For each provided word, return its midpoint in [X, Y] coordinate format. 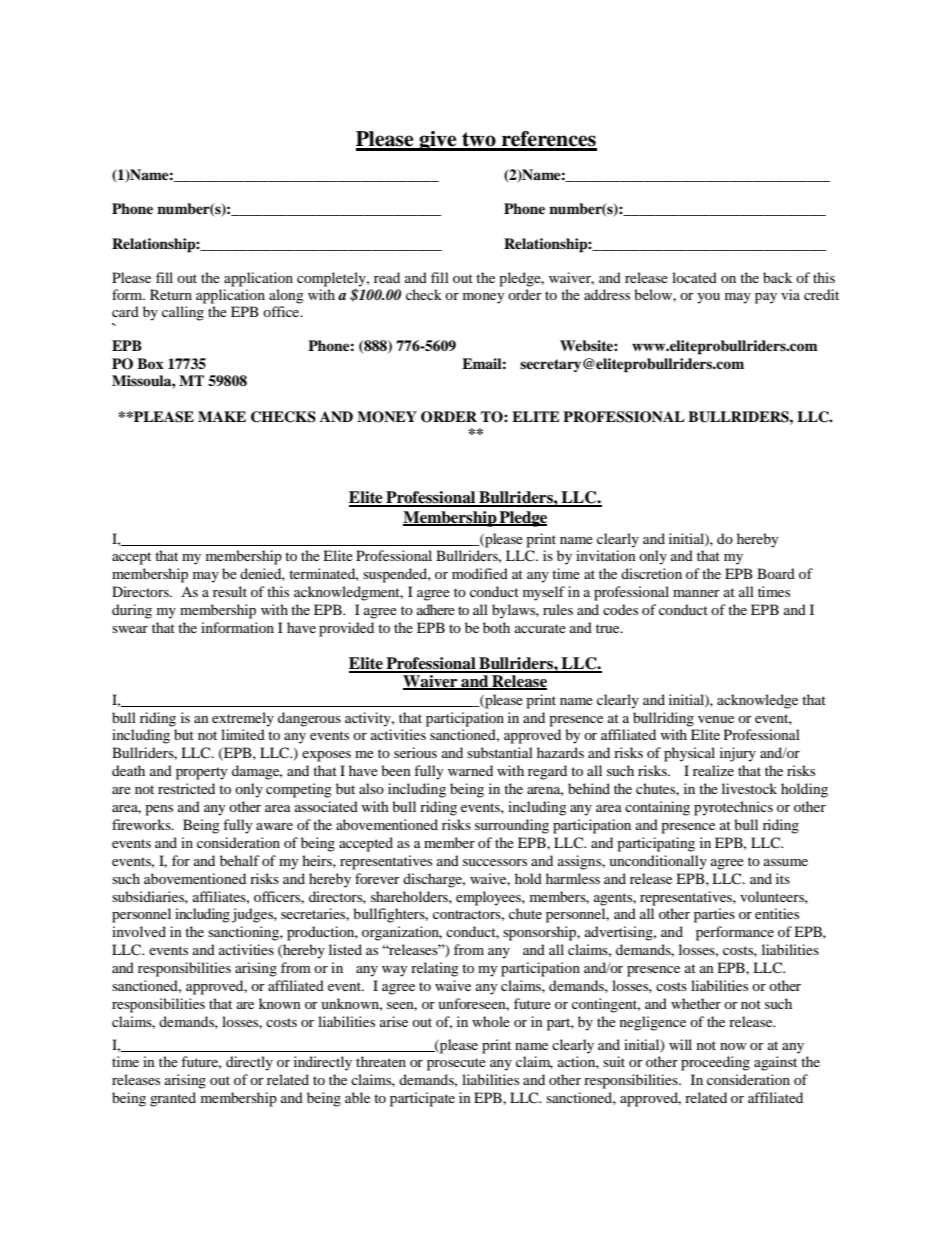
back [777, 277]
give [438, 141]
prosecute [456, 1064]
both [496, 627]
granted [173, 1099]
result [230, 591]
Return [171, 294]
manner [696, 593]
